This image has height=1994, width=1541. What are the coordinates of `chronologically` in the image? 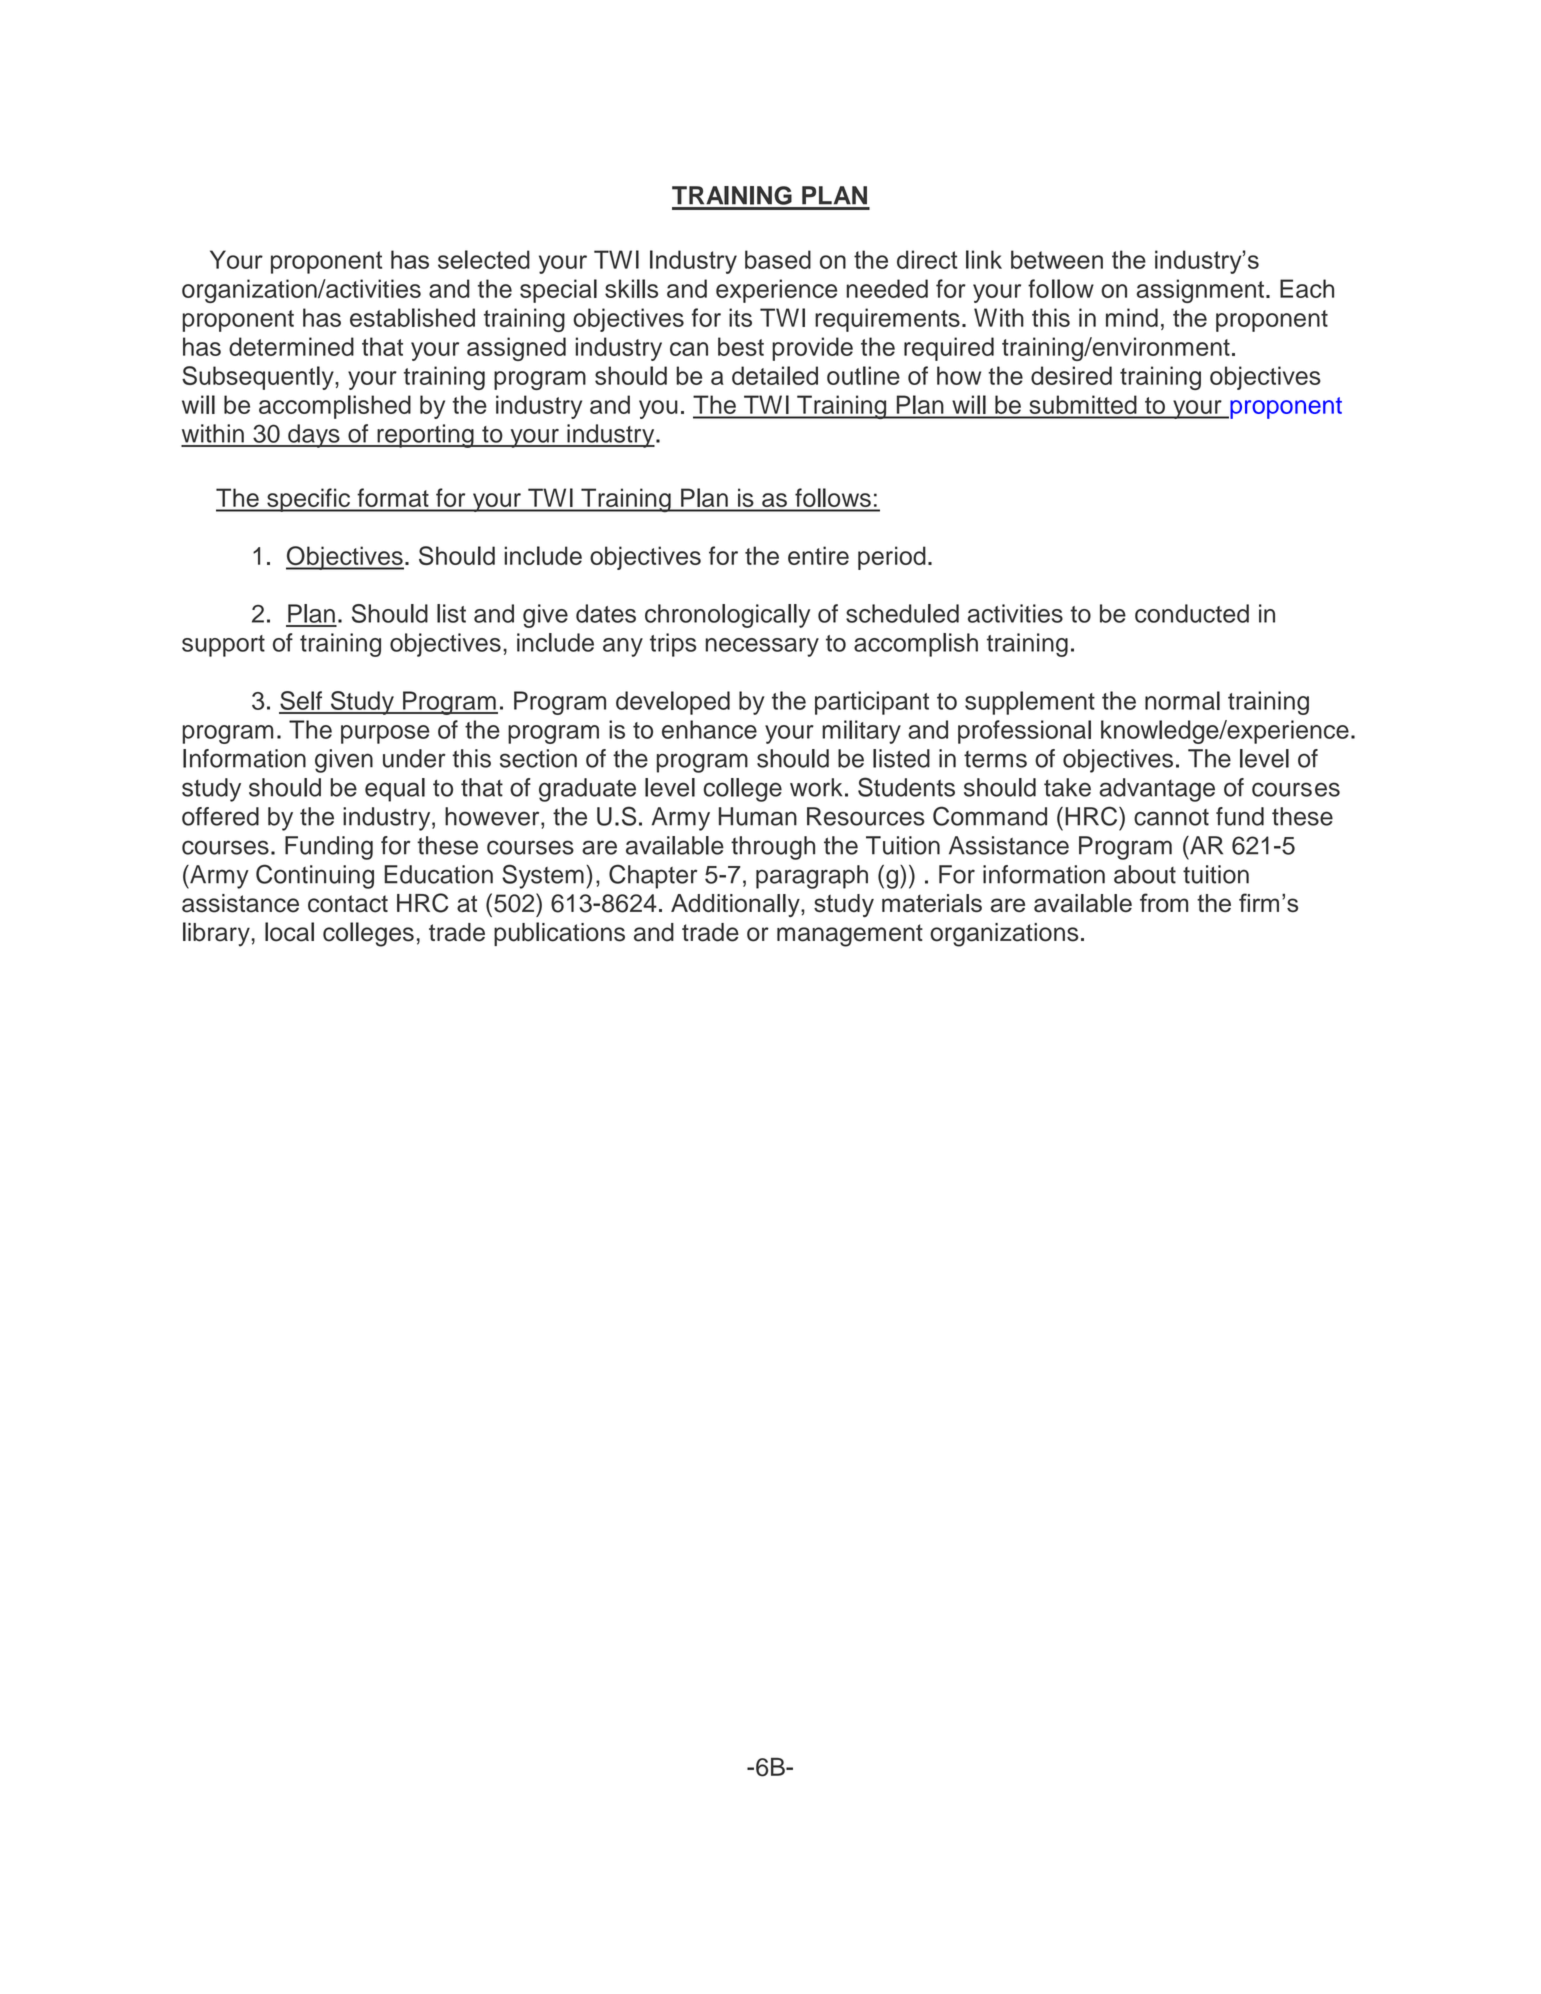 It's located at (727, 616).
